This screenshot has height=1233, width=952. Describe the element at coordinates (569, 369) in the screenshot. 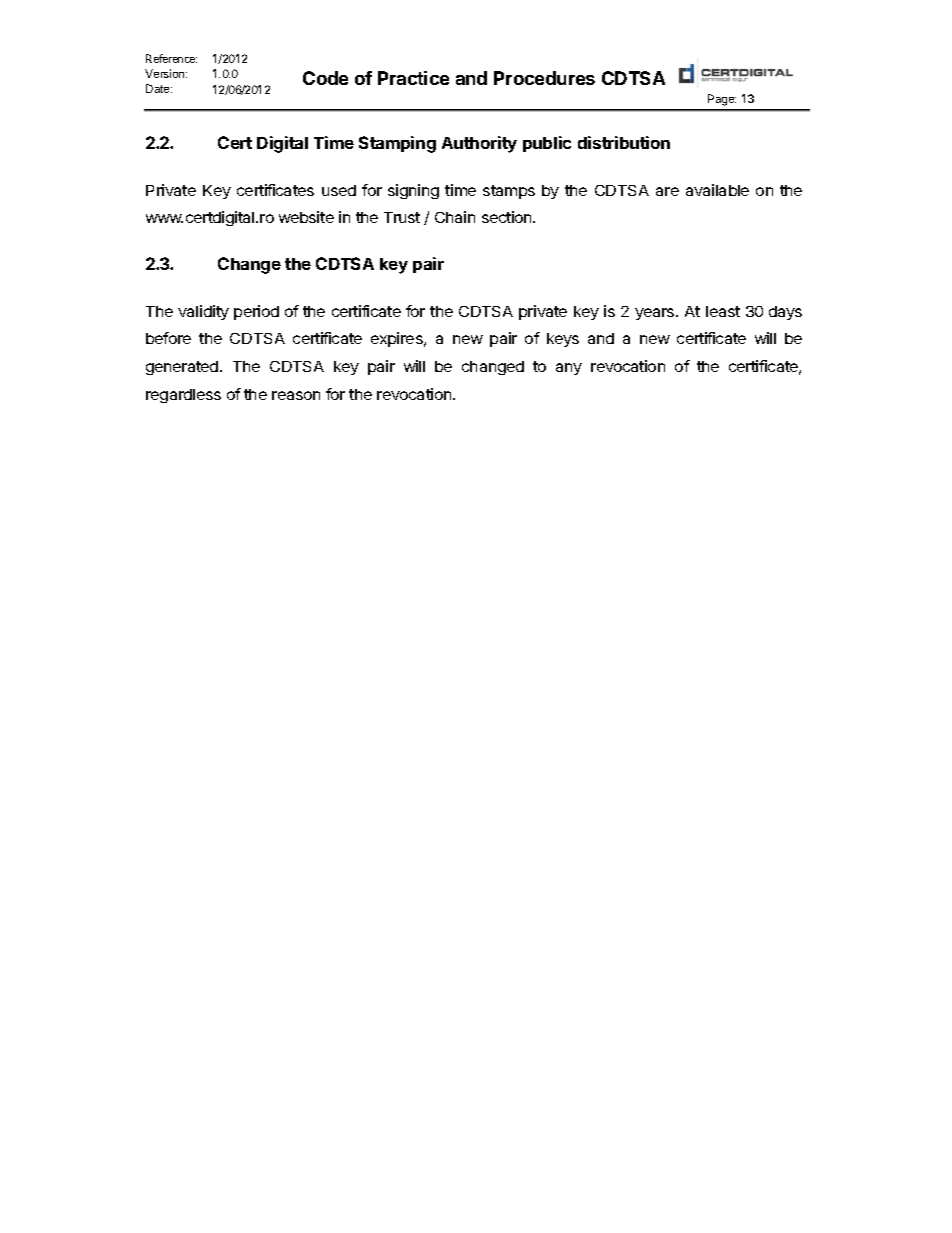

I see `any` at that location.
